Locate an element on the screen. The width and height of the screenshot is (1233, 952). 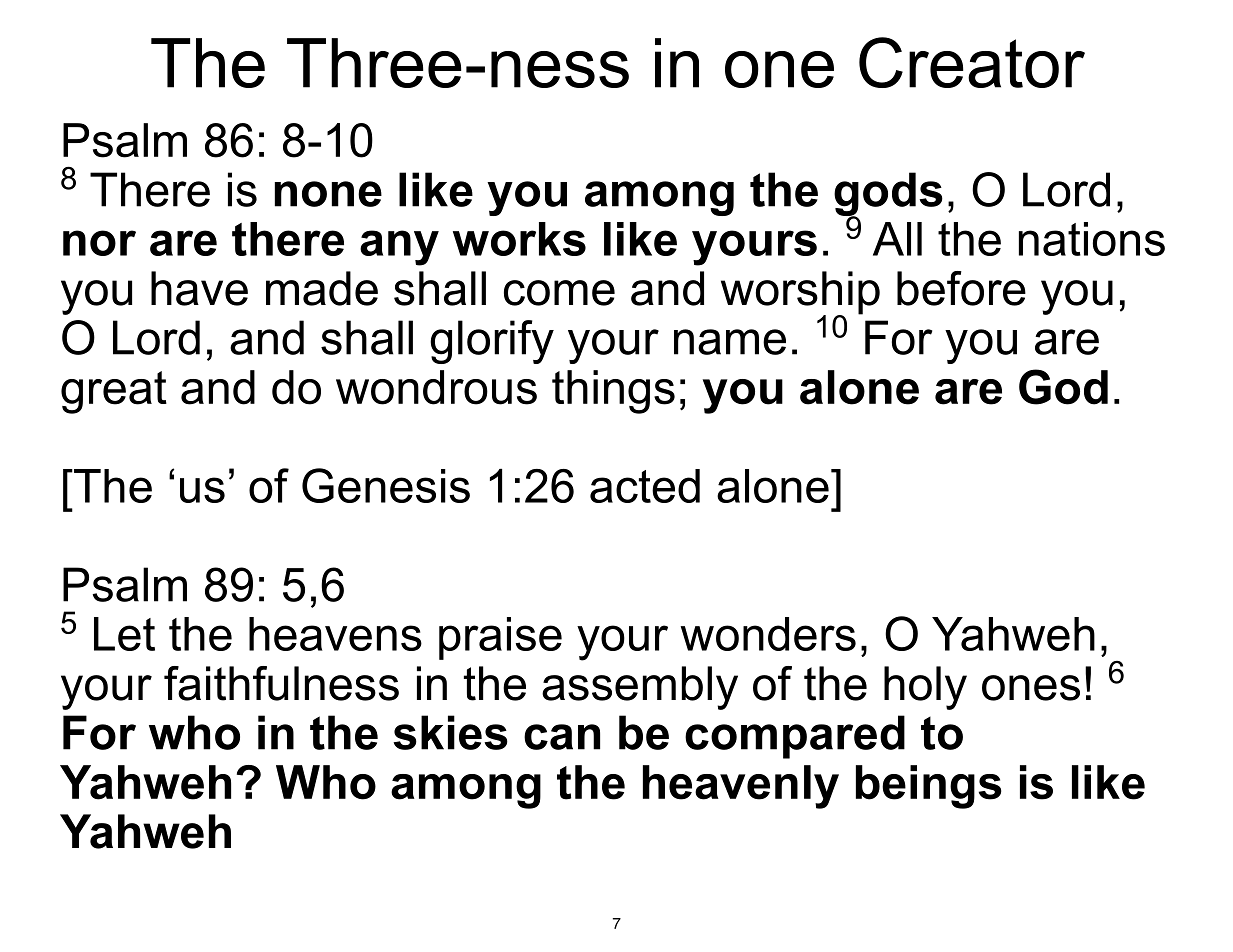
works is located at coordinates (519, 239).
